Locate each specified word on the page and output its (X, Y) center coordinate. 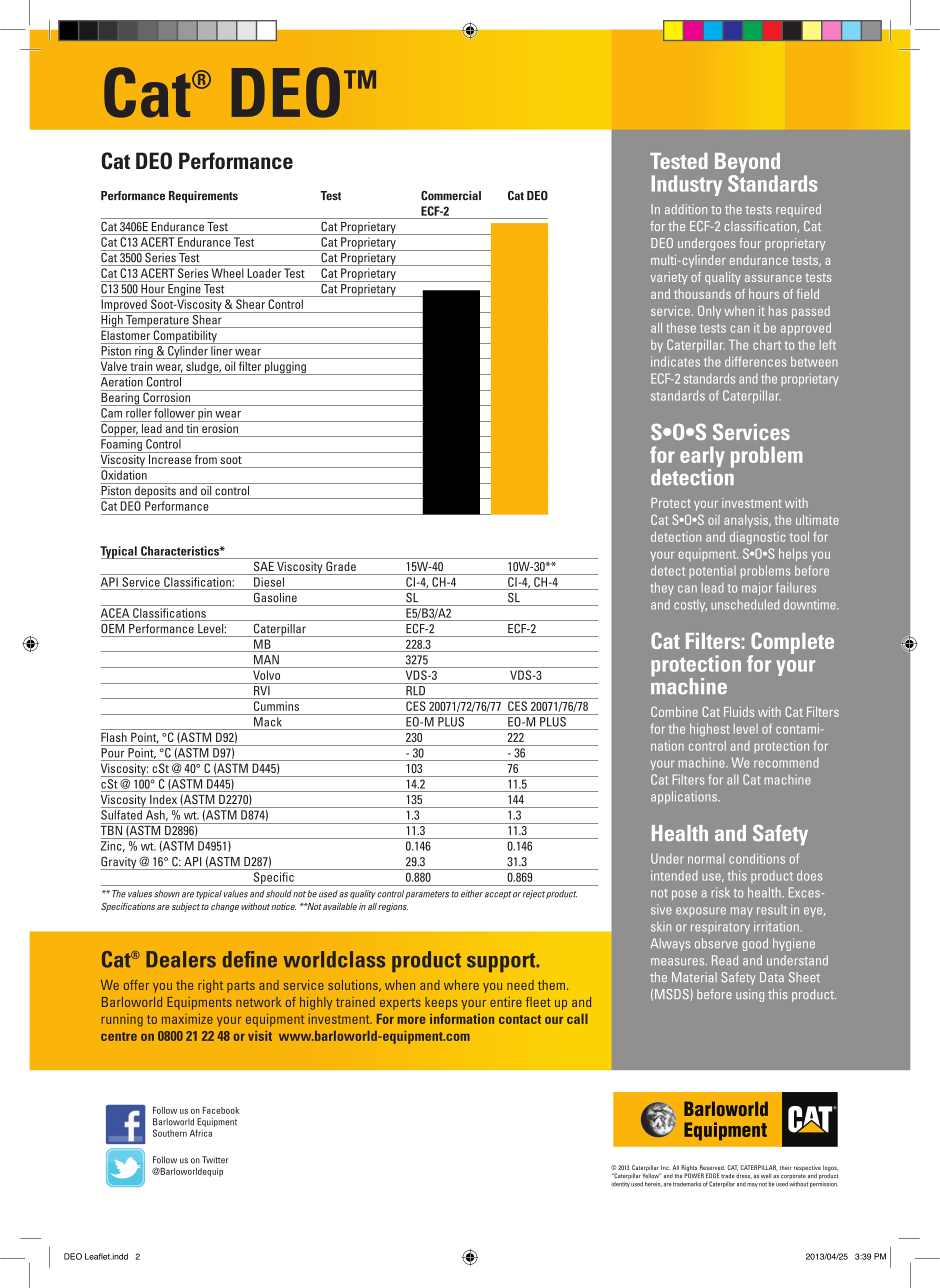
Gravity (120, 863)
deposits (155, 491)
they (662, 588)
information (462, 1019)
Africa (201, 1133)
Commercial (451, 196)
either (472, 894)
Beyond (747, 164)
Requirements (203, 197)
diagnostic (757, 537)
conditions (757, 858)
